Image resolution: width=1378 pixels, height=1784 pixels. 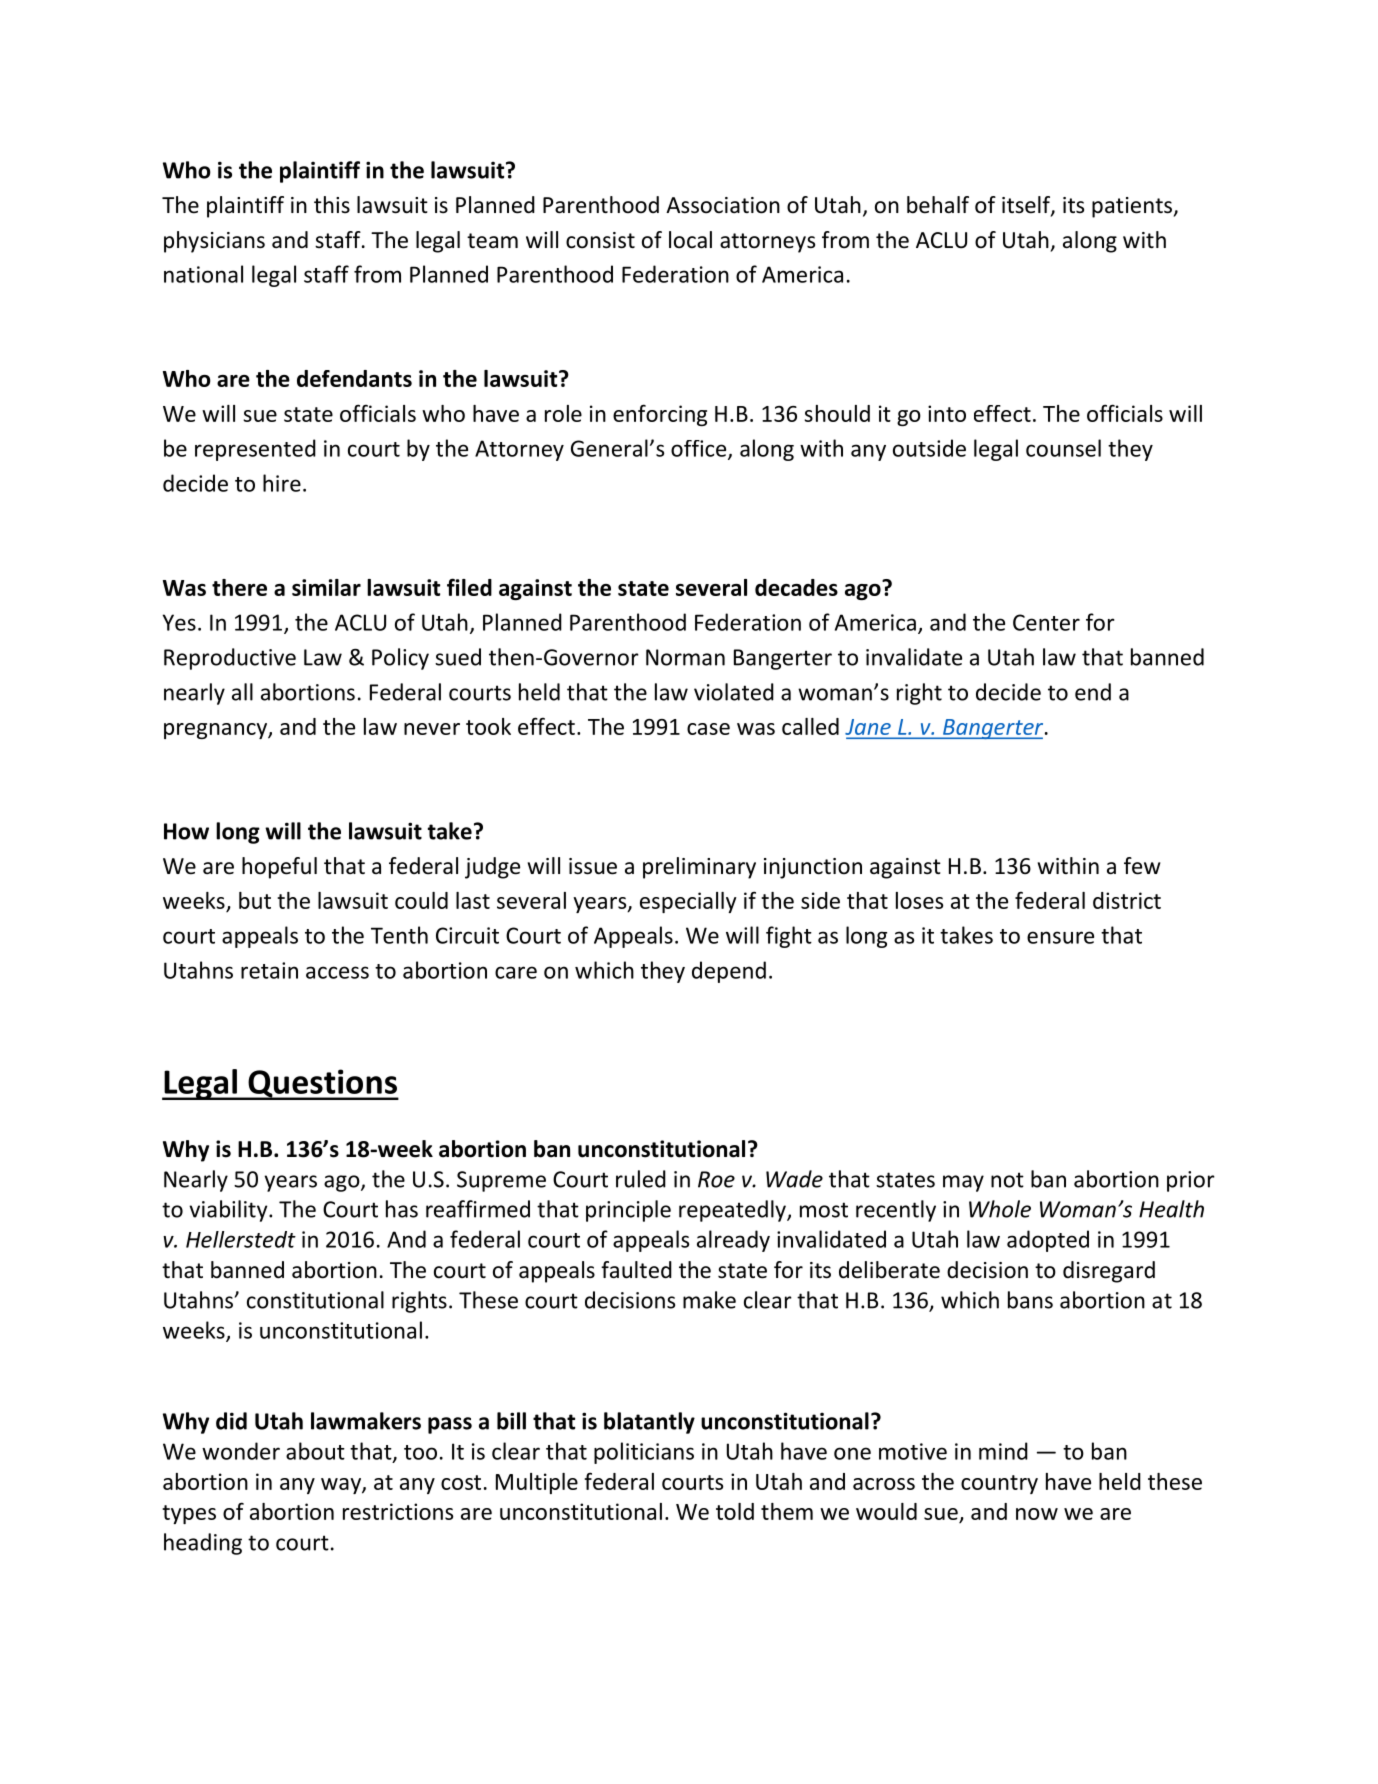 I want to click on decades, so click(x=796, y=587).
